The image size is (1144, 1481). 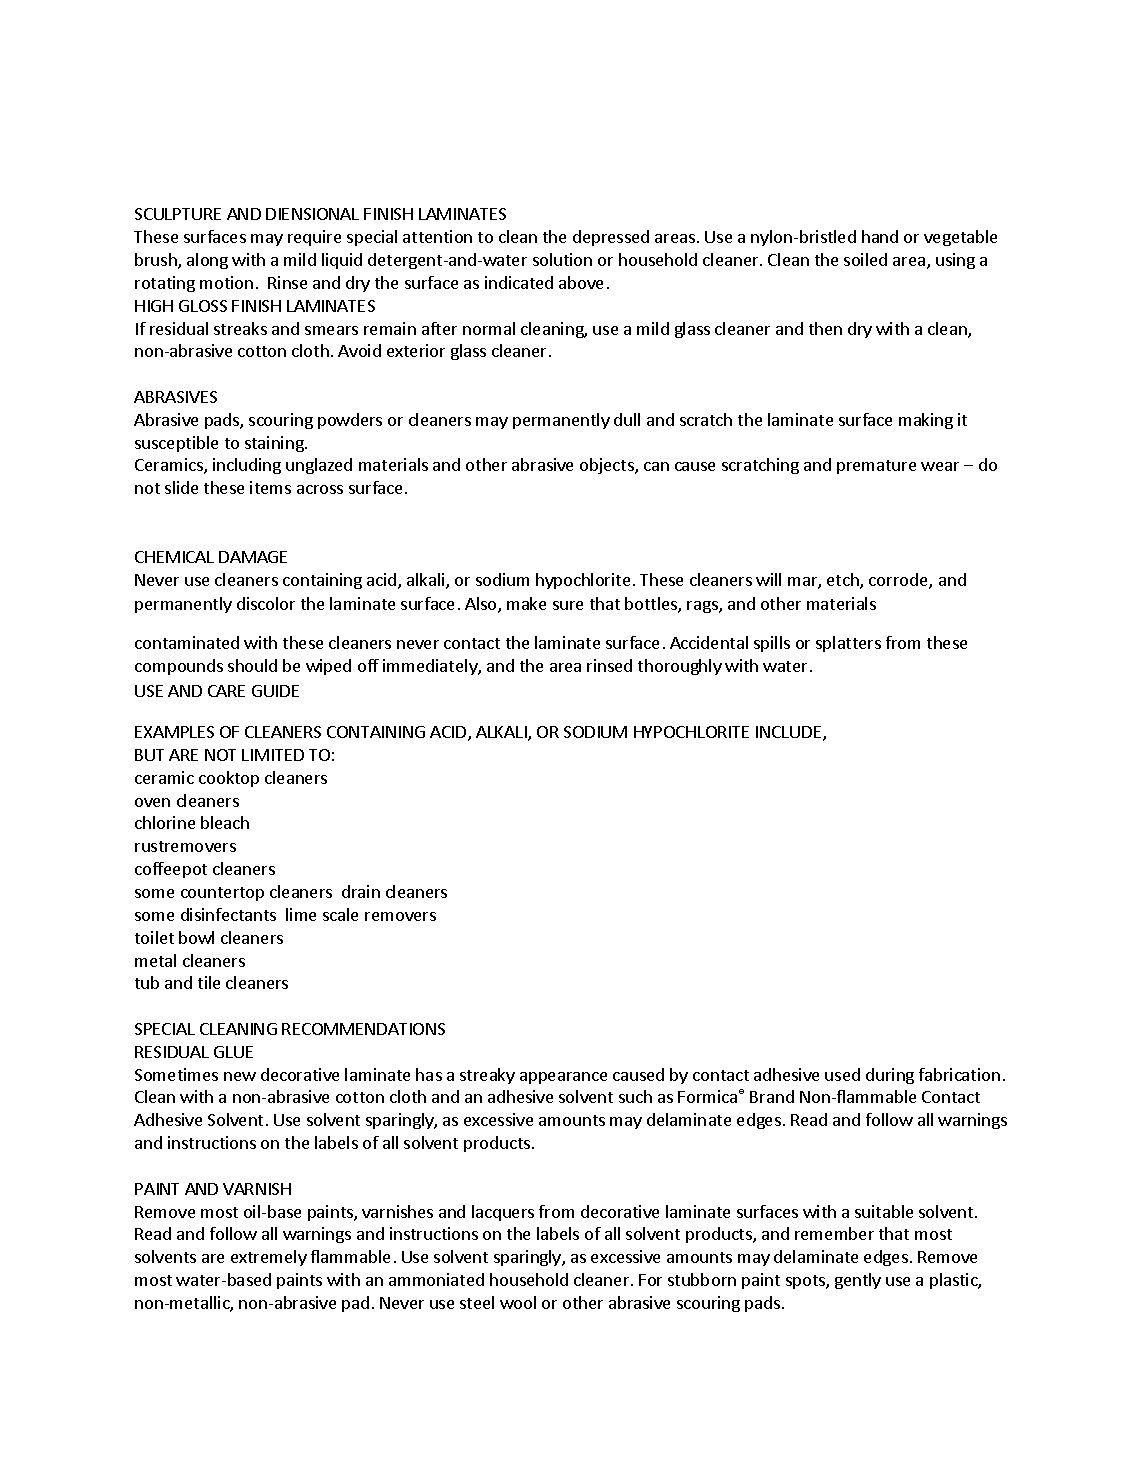 I want to click on solution, so click(x=562, y=259).
